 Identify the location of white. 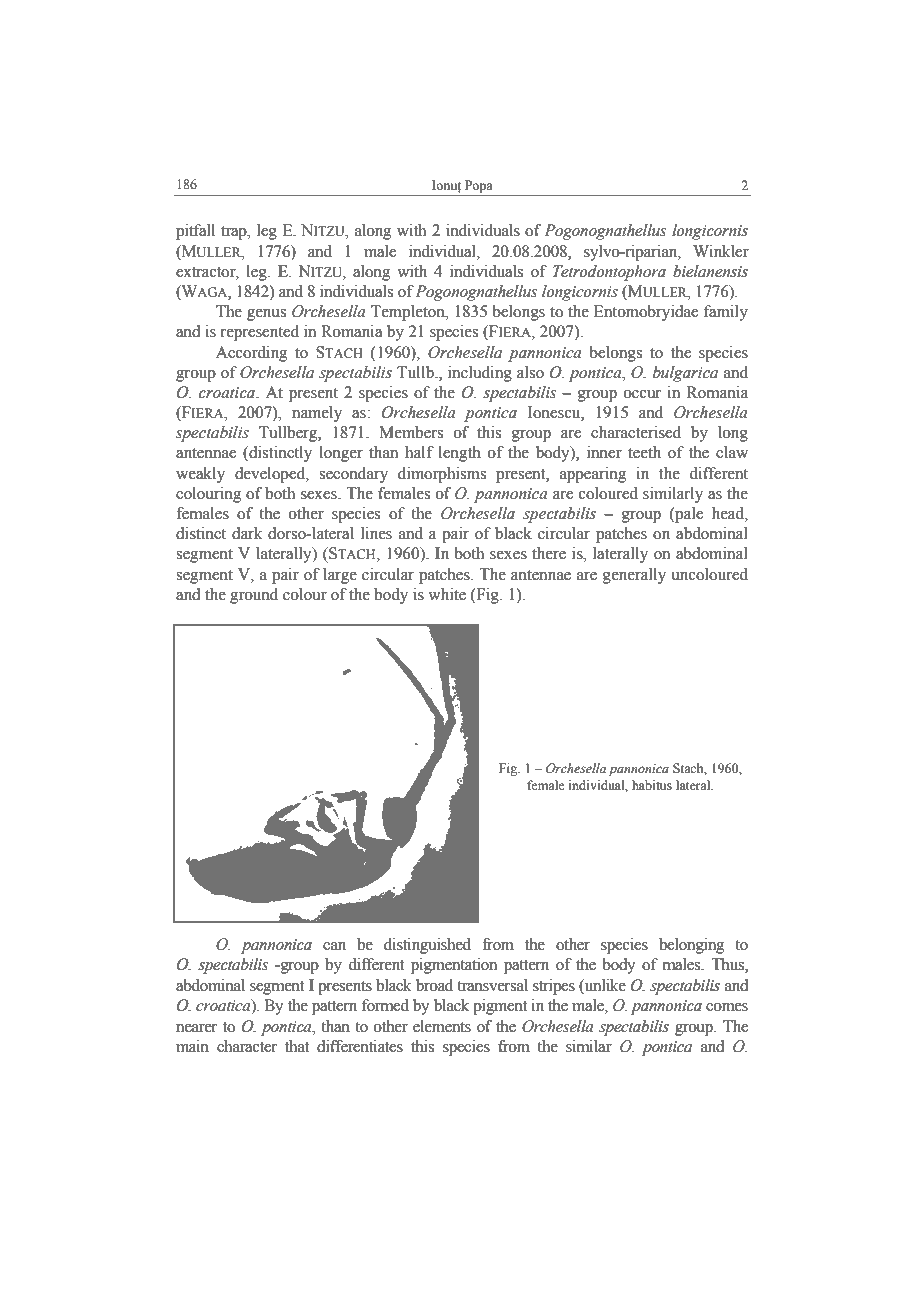
(447, 594).
